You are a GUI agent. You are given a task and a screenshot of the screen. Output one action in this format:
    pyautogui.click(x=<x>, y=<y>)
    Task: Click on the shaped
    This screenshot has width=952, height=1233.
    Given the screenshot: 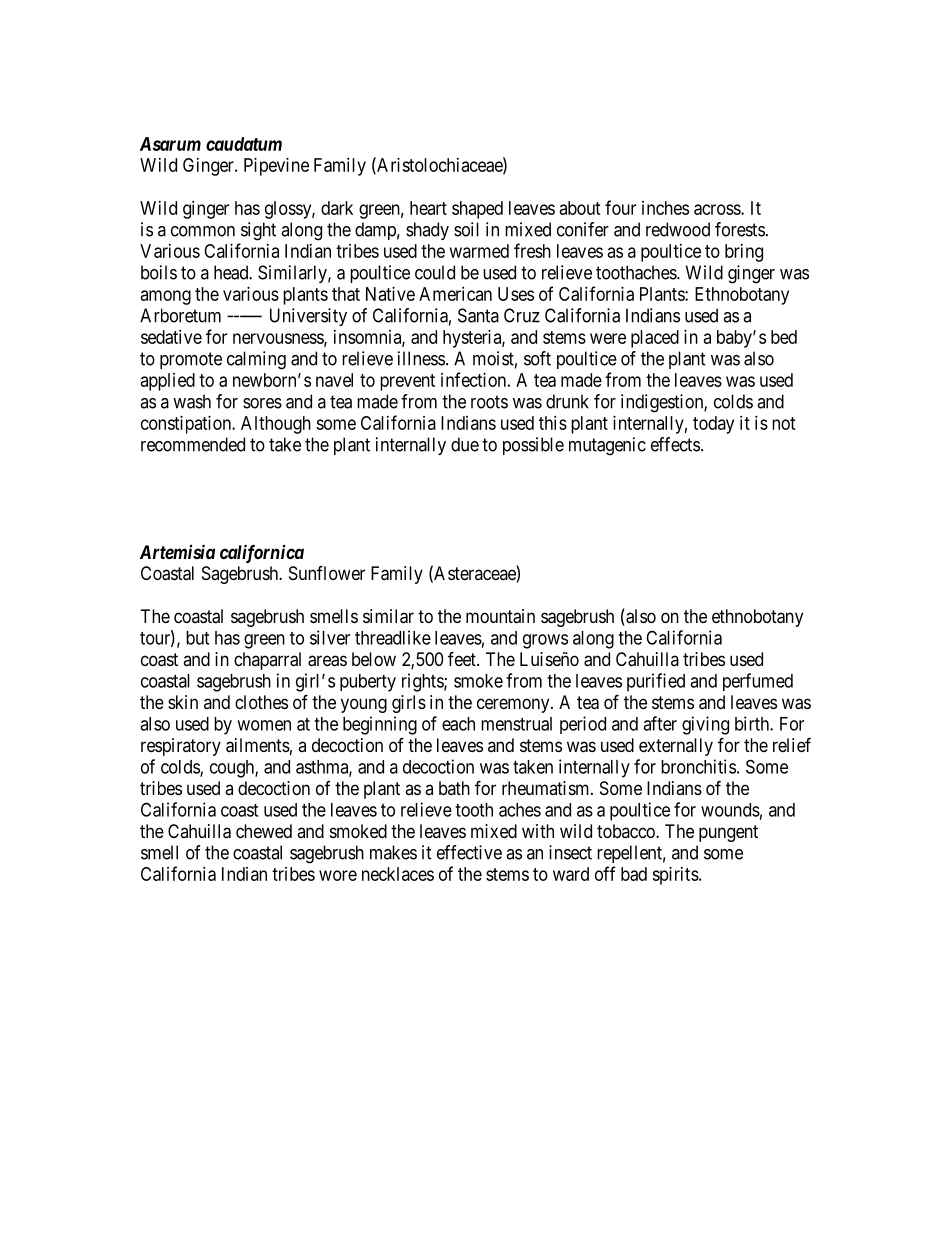 What is the action you would take?
    pyautogui.click(x=477, y=210)
